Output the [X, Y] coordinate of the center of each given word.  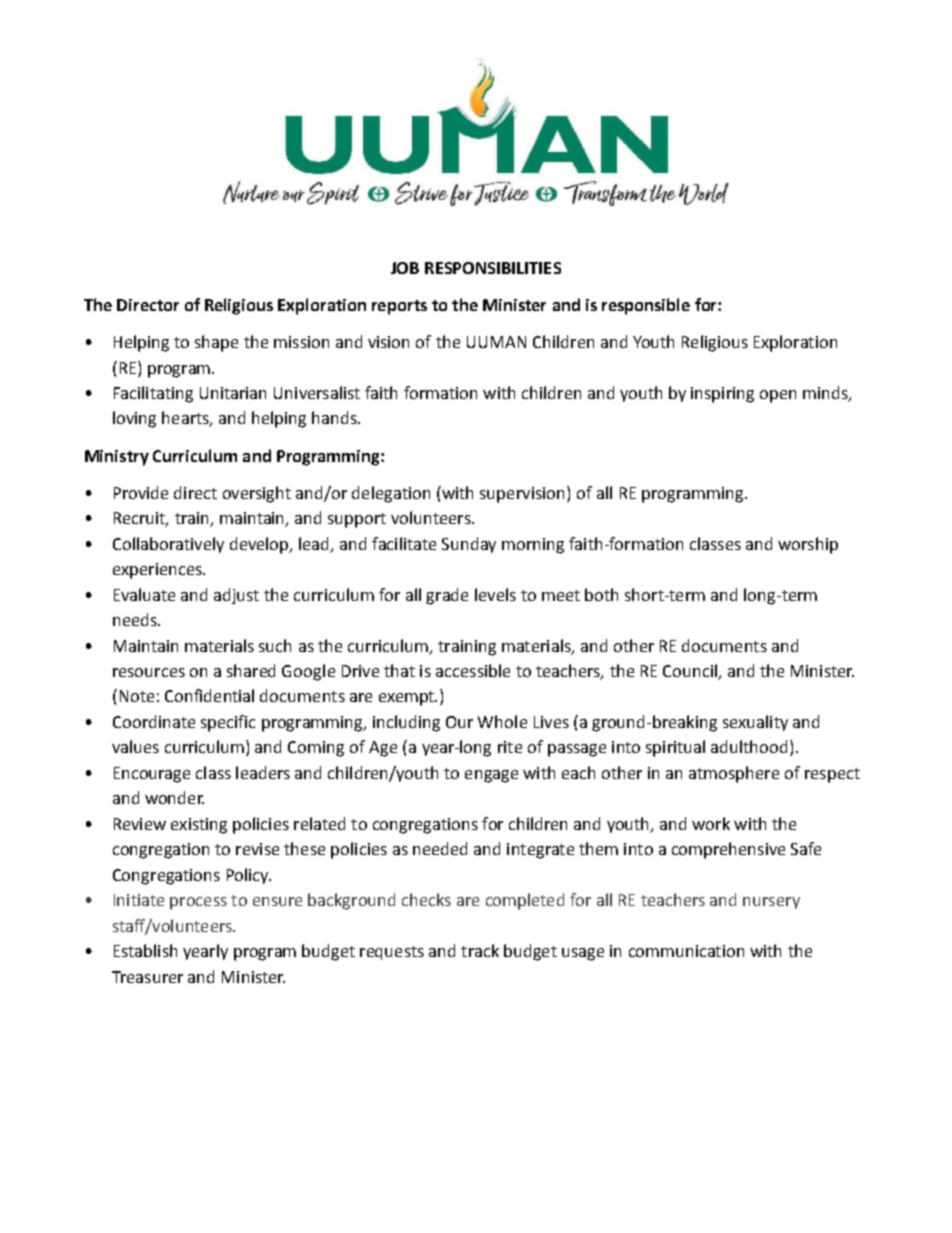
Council [691, 672]
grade [447, 596]
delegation [391, 494]
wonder [174, 797]
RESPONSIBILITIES [493, 268]
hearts [186, 419]
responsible [646, 306]
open [778, 396]
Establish [145, 950]
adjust [236, 596]
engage [491, 776]
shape [216, 343]
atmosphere [734, 774]
